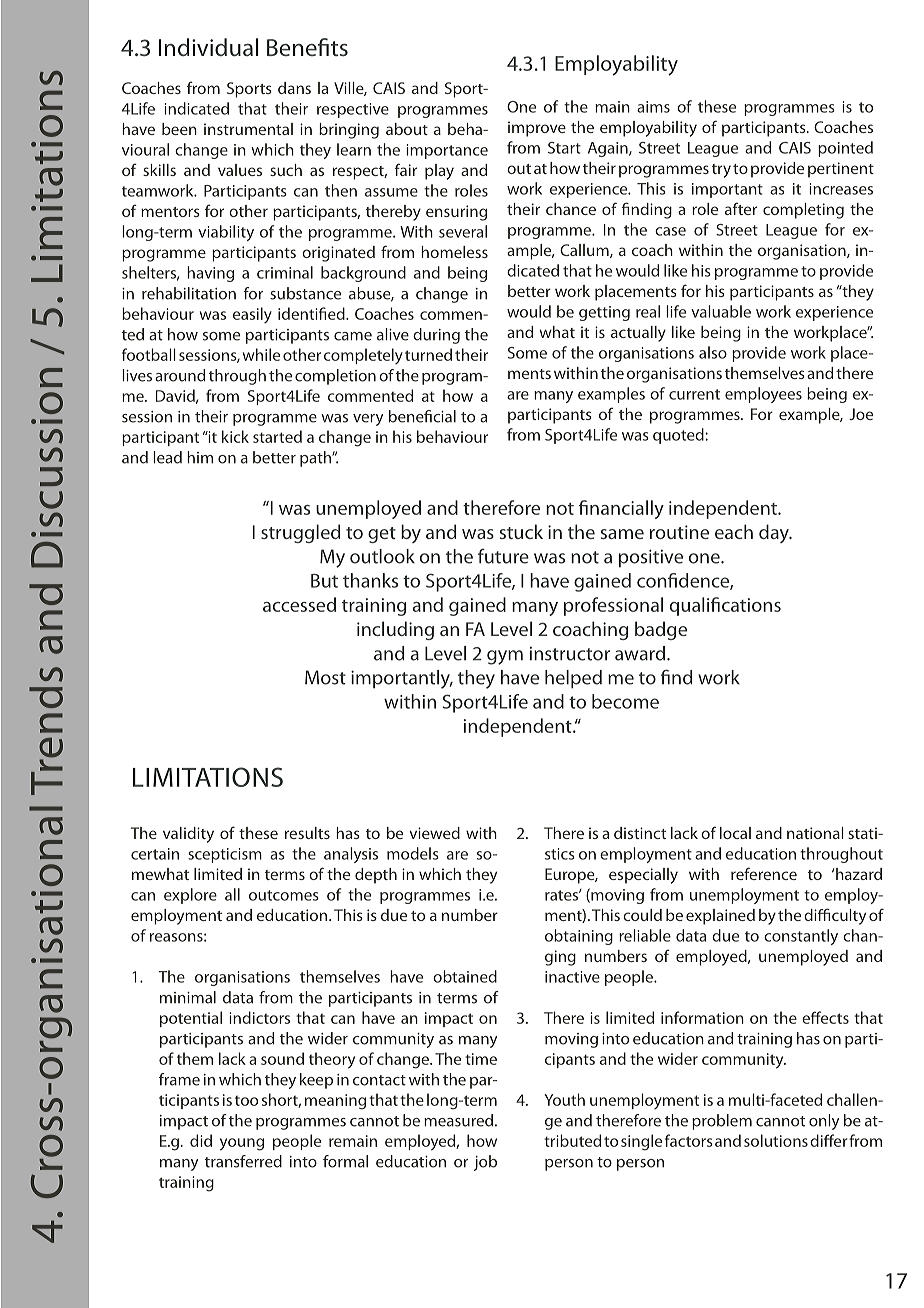 This screenshot has width=924, height=1308. I want to click on accessed, so click(299, 604).
